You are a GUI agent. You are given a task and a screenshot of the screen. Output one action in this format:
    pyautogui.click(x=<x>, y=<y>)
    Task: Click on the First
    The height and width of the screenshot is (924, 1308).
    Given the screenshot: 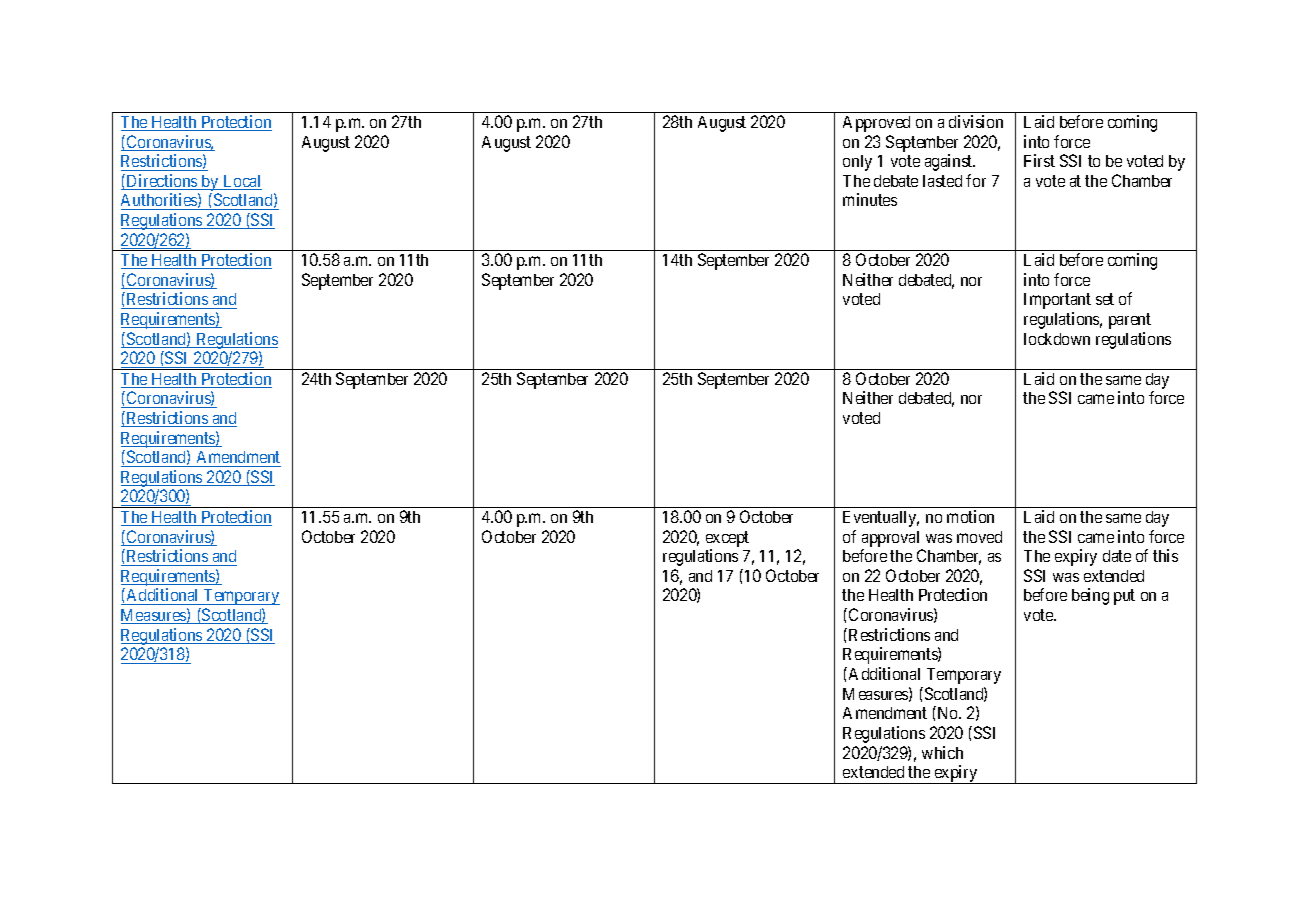 What is the action you would take?
    pyautogui.click(x=1039, y=160)
